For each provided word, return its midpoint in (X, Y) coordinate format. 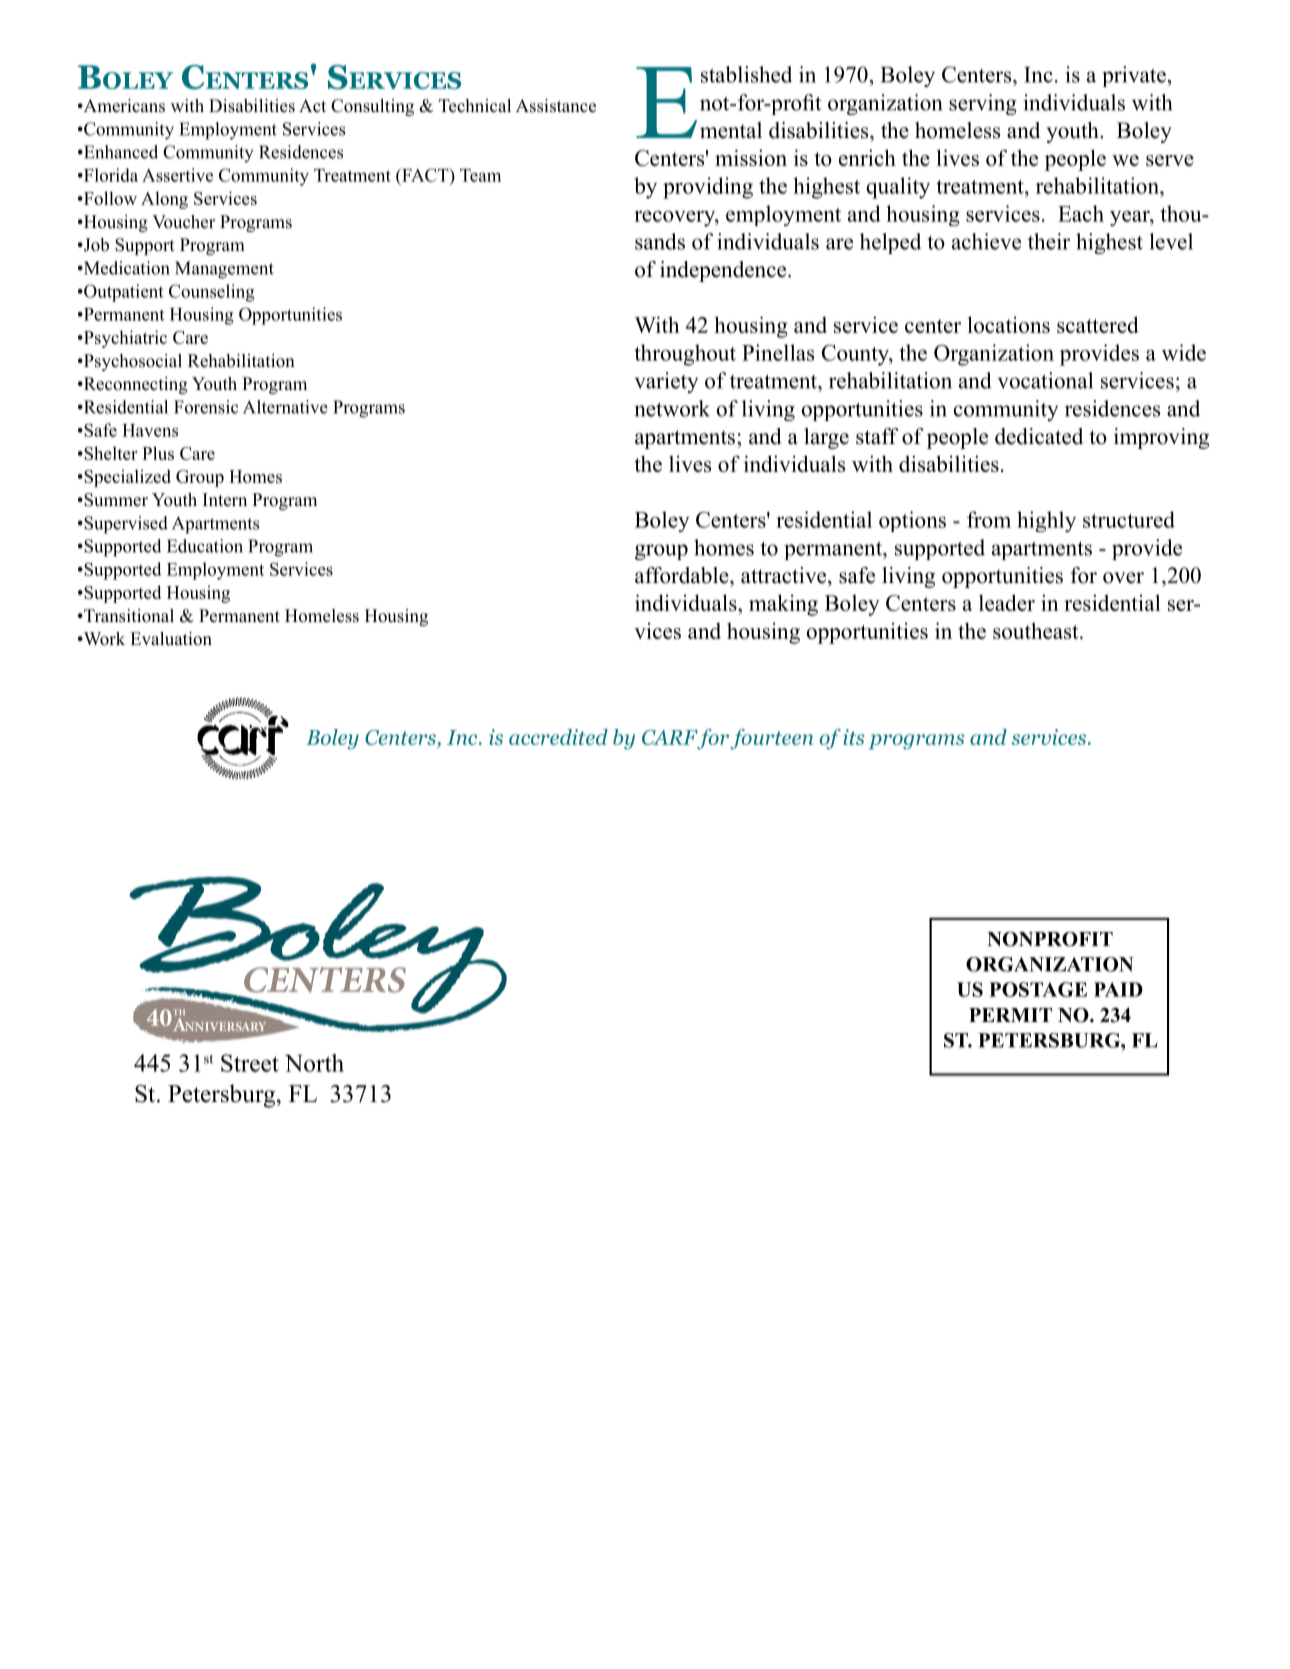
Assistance (556, 106)
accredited (558, 737)
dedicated (1039, 436)
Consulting (372, 107)
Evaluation (171, 639)
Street (250, 1063)
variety (666, 382)
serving (983, 104)
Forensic (206, 407)
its (853, 737)
